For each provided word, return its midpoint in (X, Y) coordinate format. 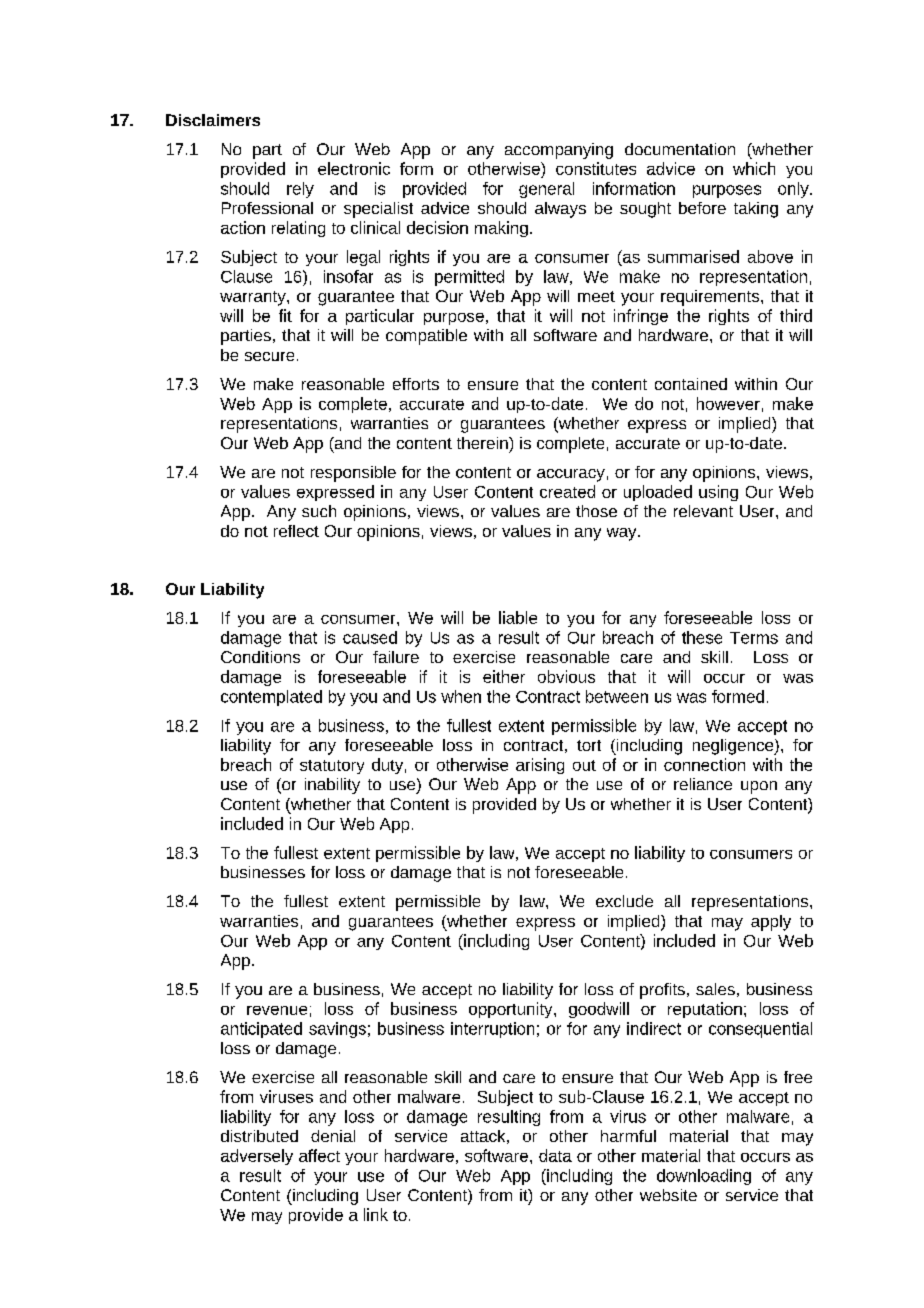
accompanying (559, 151)
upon (759, 787)
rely (300, 190)
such (319, 511)
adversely (257, 1157)
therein (483, 443)
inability (332, 786)
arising (540, 766)
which (754, 168)
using (718, 493)
